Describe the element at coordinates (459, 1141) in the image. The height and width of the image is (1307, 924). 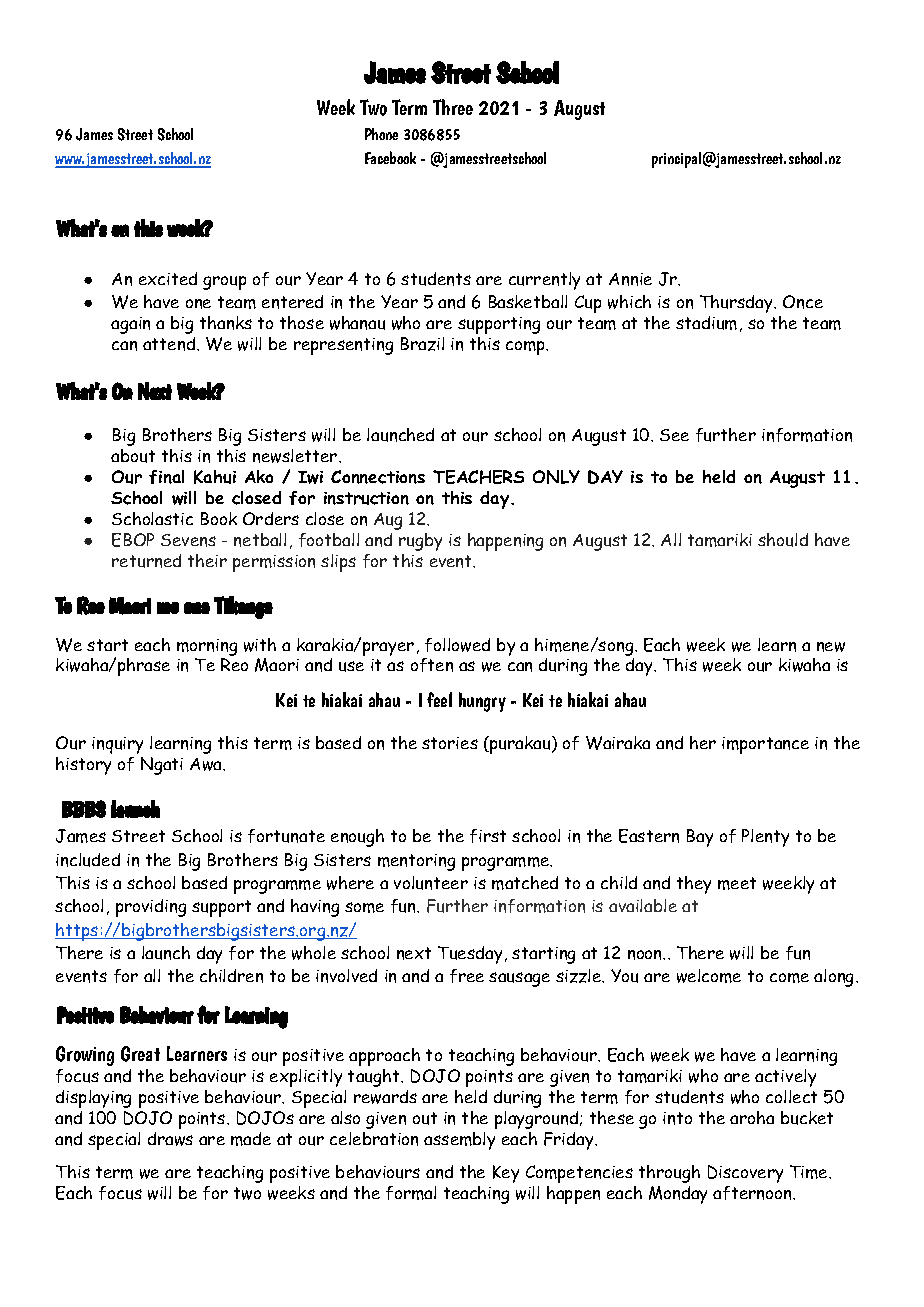
I see `assembly` at that location.
